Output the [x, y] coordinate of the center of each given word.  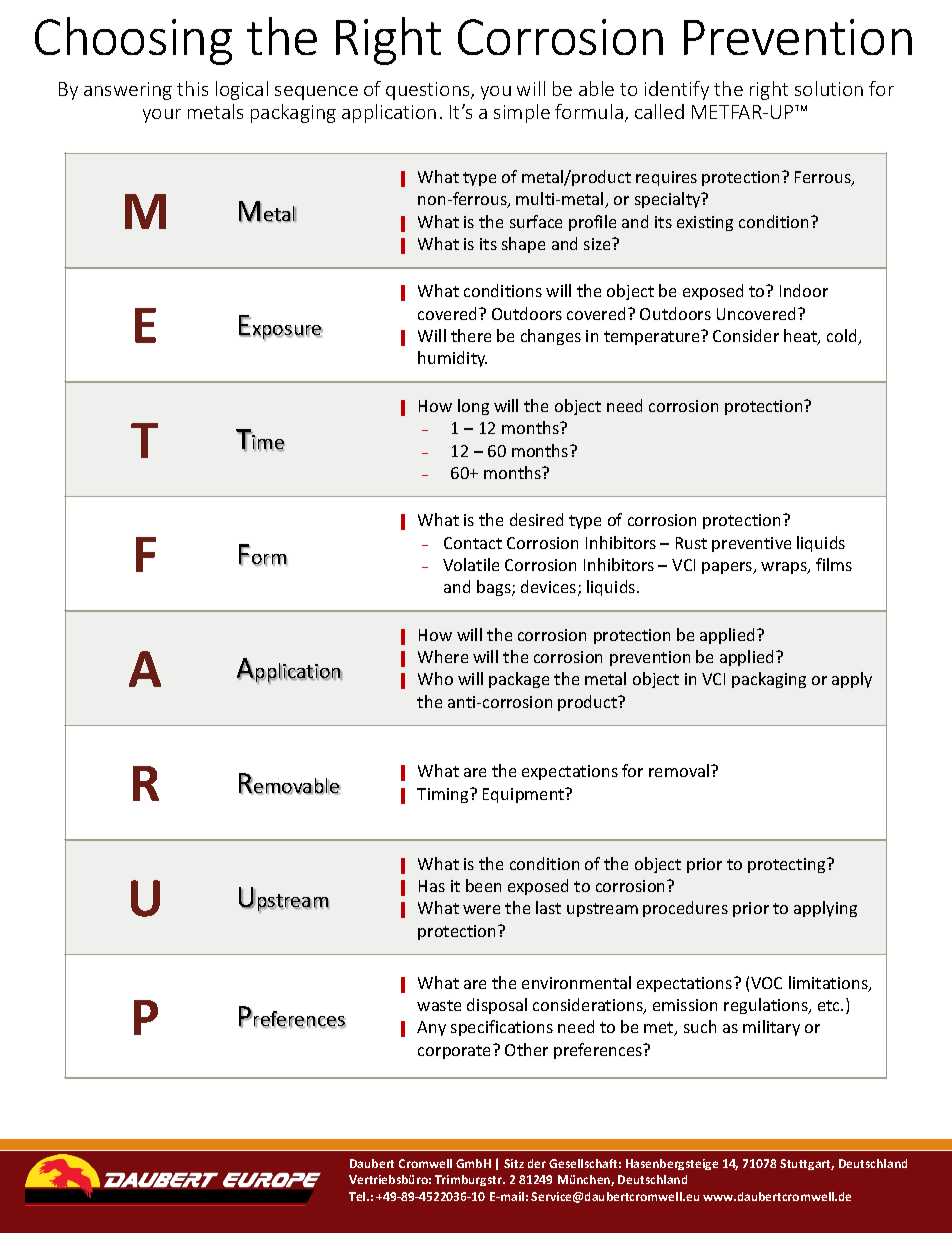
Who [435, 678]
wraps [785, 568]
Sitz [514, 1163]
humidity [452, 359]
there [471, 335]
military [771, 1028]
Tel [358, 1196]
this [192, 88]
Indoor [804, 290]
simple [522, 113]
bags [495, 588]
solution [829, 88]
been [483, 885]
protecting [788, 865]
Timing [444, 795]
